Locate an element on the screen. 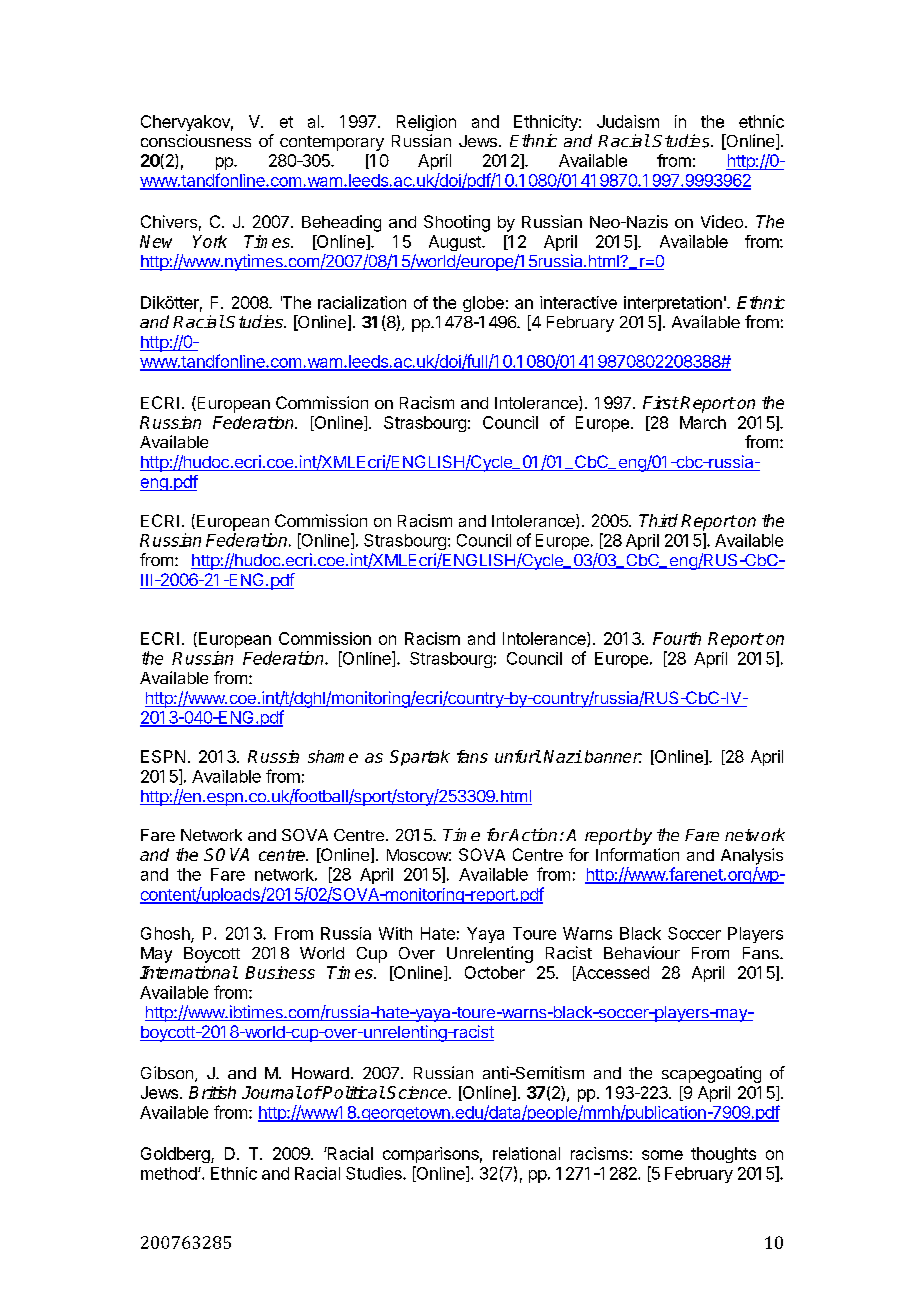  British is located at coordinates (212, 1092).
